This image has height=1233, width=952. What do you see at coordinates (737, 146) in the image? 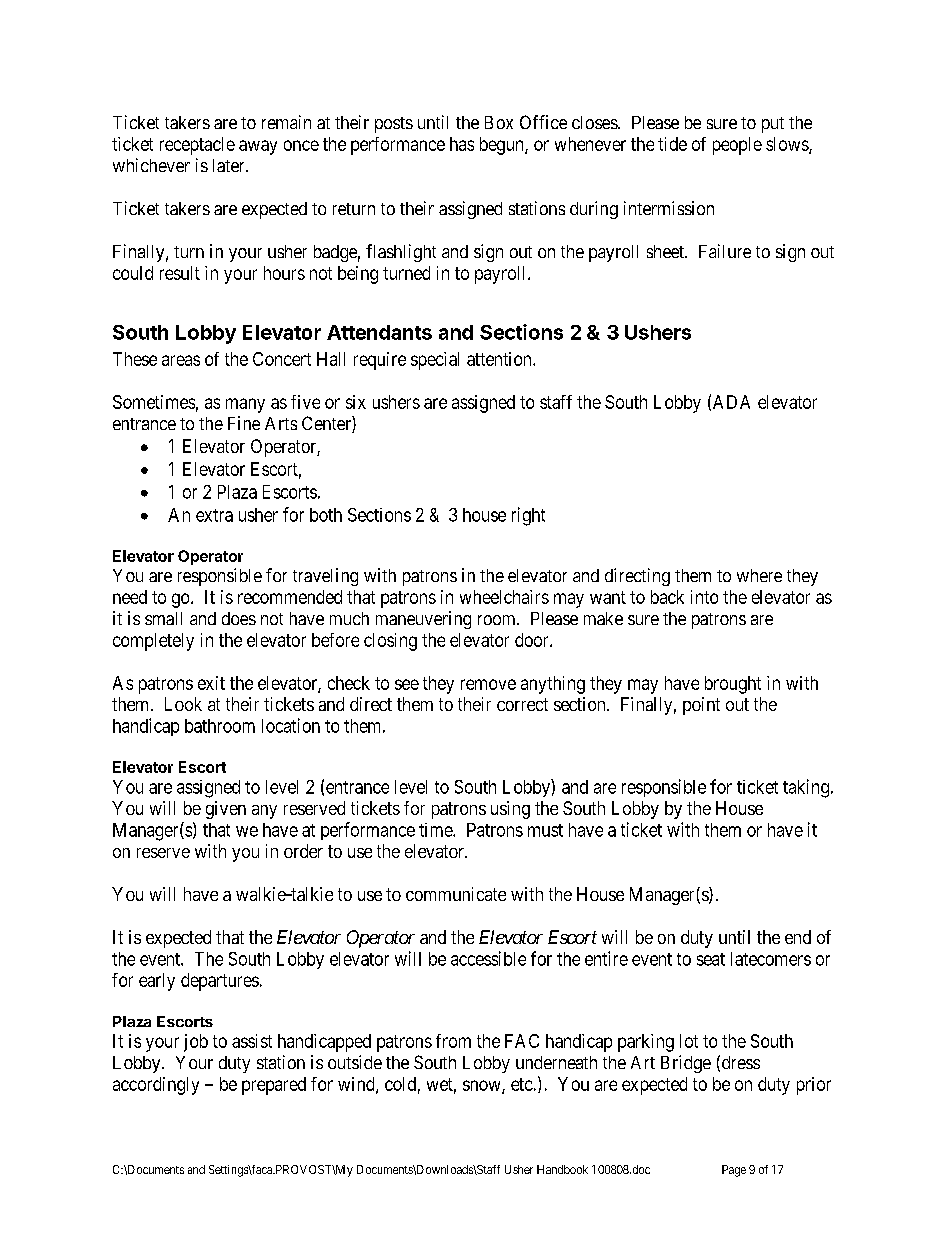
I see `people` at bounding box center [737, 146].
